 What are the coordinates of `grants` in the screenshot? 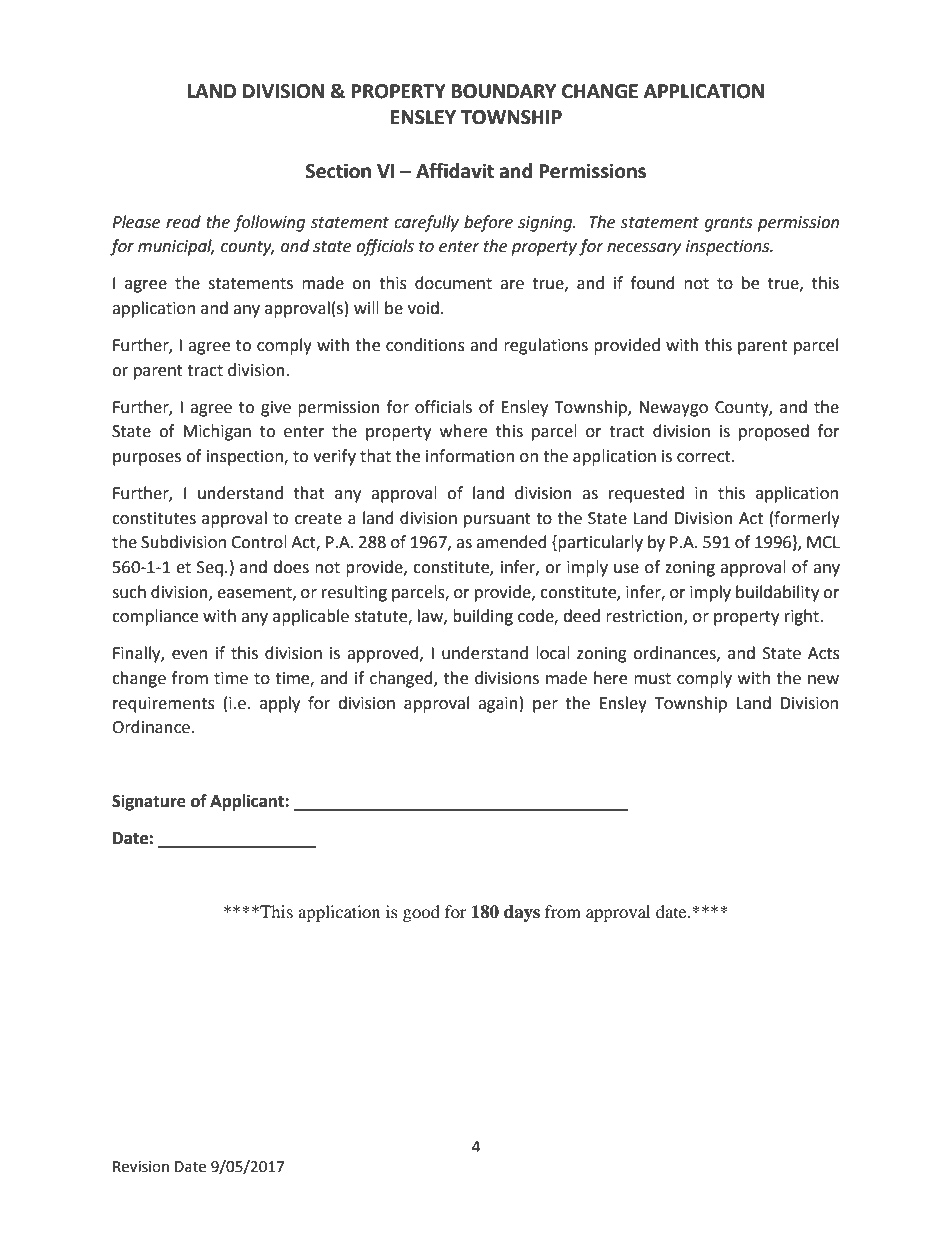 It's located at (728, 224).
